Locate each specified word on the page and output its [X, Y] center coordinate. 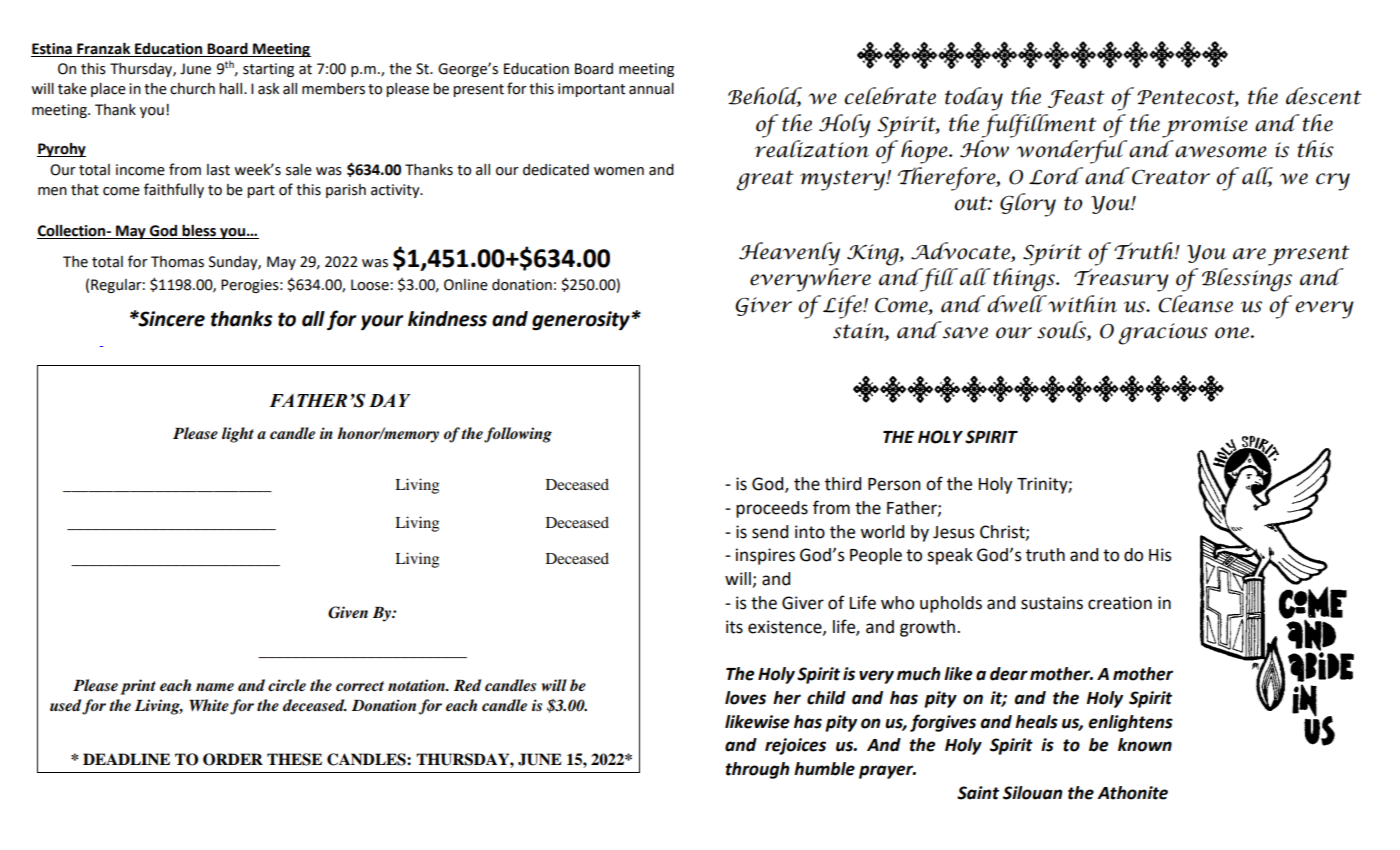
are [1249, 254]
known [1145, 745]
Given [348, 612]
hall [232, 89]
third [843, 484]
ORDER [233, 759]
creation [1120, 603]
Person [894, 484]
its [734, 627]
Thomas [177, 262]
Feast [1076, 99]
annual [651, 89]
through [757, 770]
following [518, 435]
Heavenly [789, 254]
